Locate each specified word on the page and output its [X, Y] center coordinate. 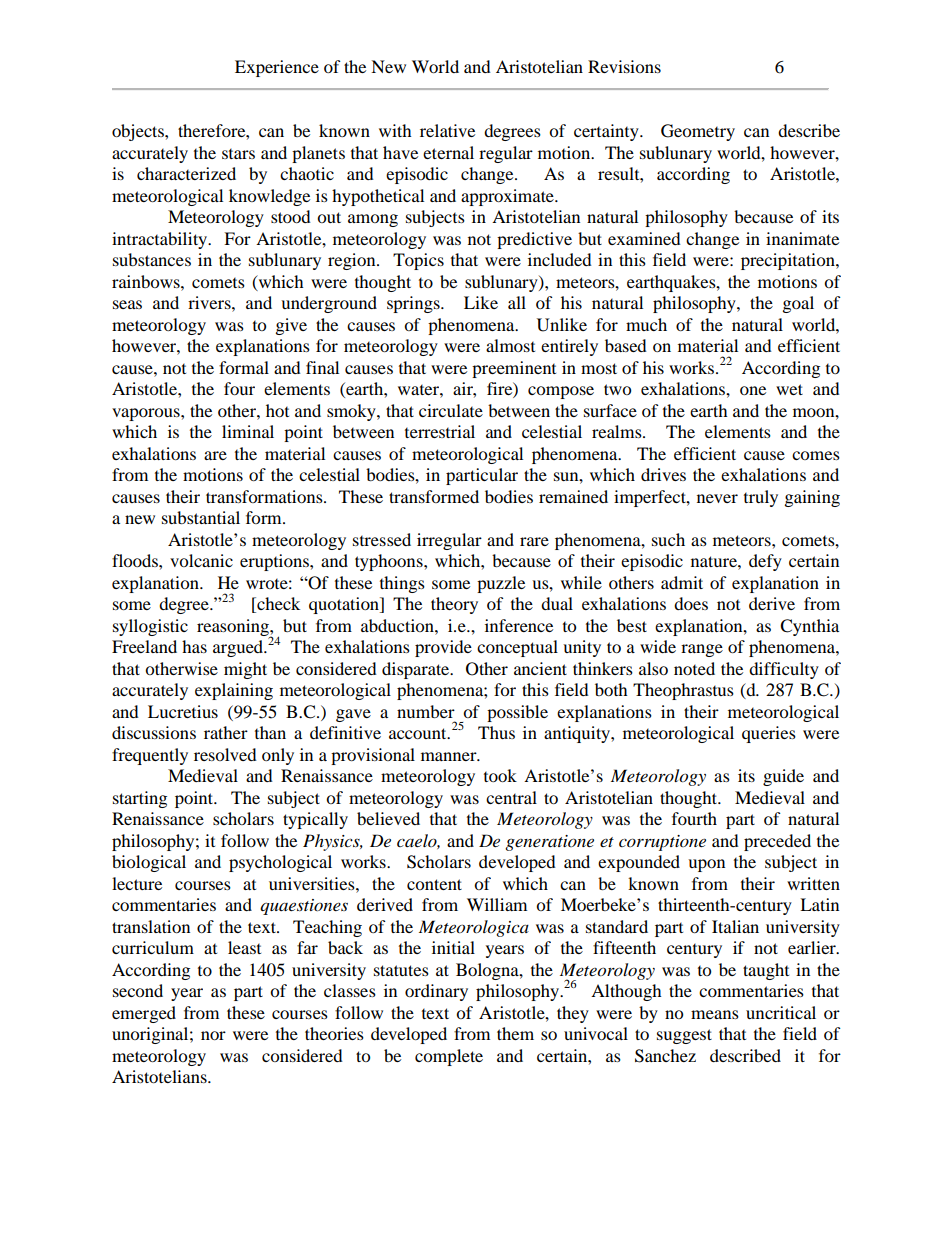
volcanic [201, 560]
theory [454, 605]
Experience [277, 68]
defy [765, 562]
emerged [144, 1014]
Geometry [698, 132]
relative [447, 130]
